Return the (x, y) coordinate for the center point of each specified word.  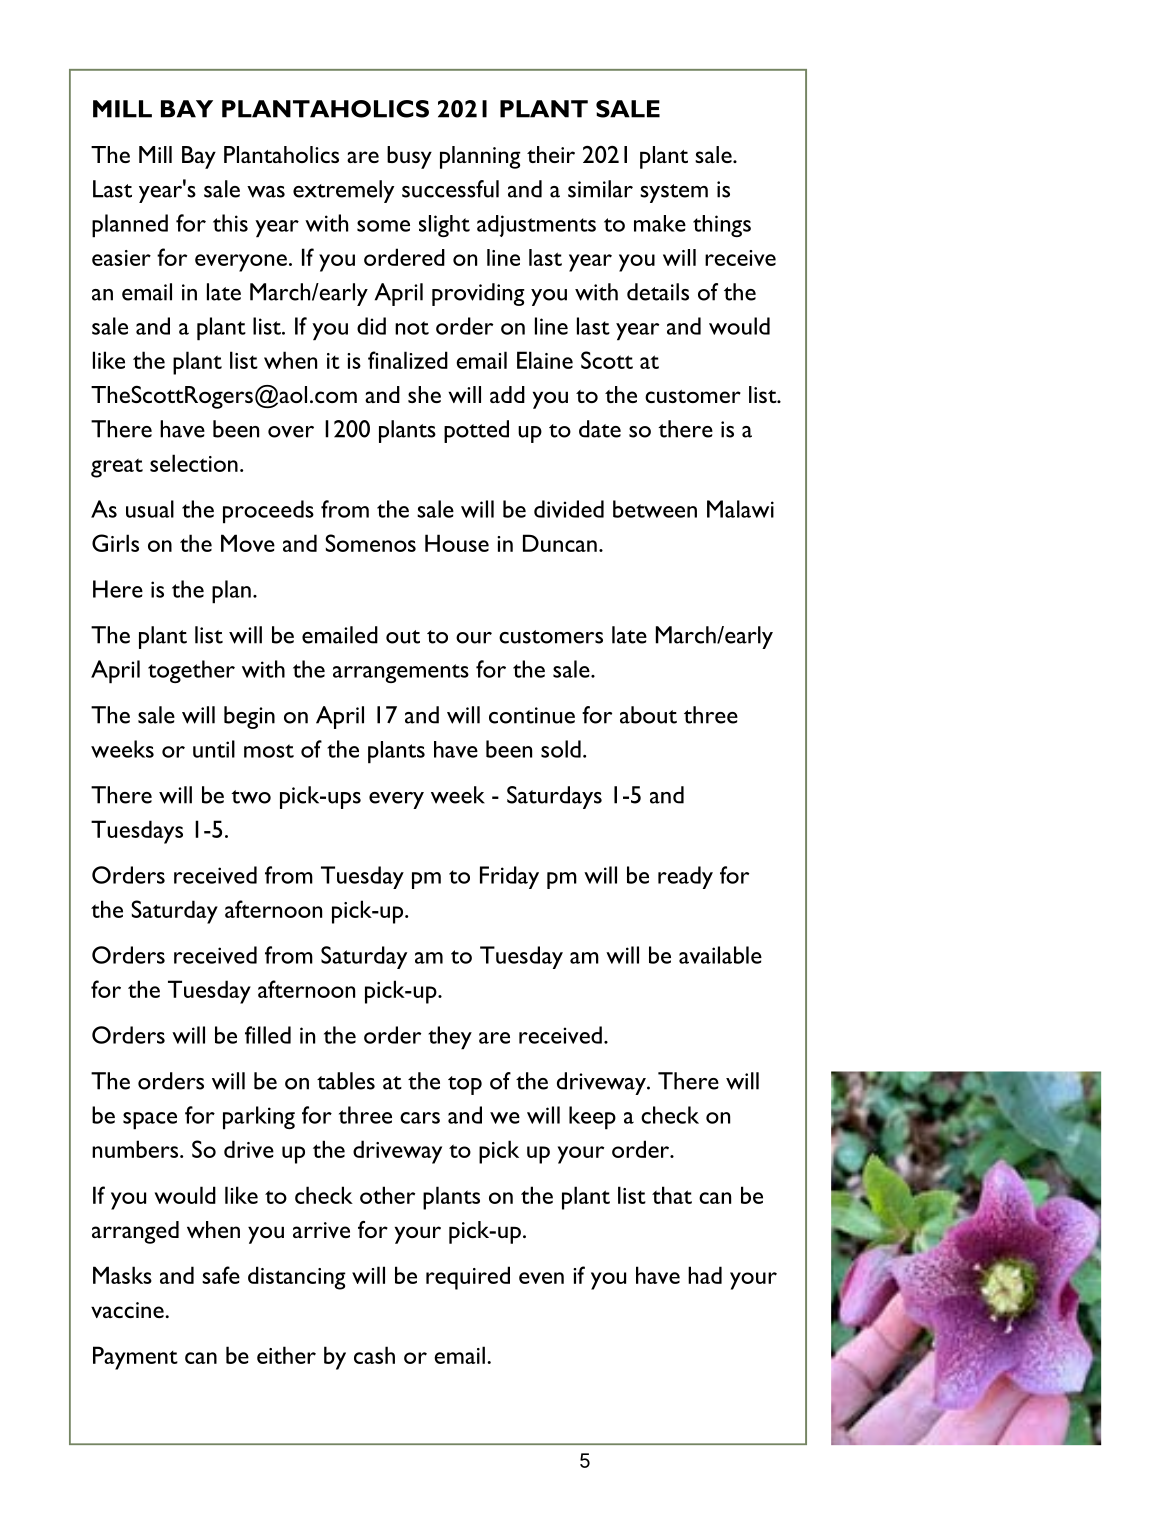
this (230, 223)
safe (221, 1275)
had (705, 1275)
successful (450, 189)
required (468, 1278)
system (674, 193)
